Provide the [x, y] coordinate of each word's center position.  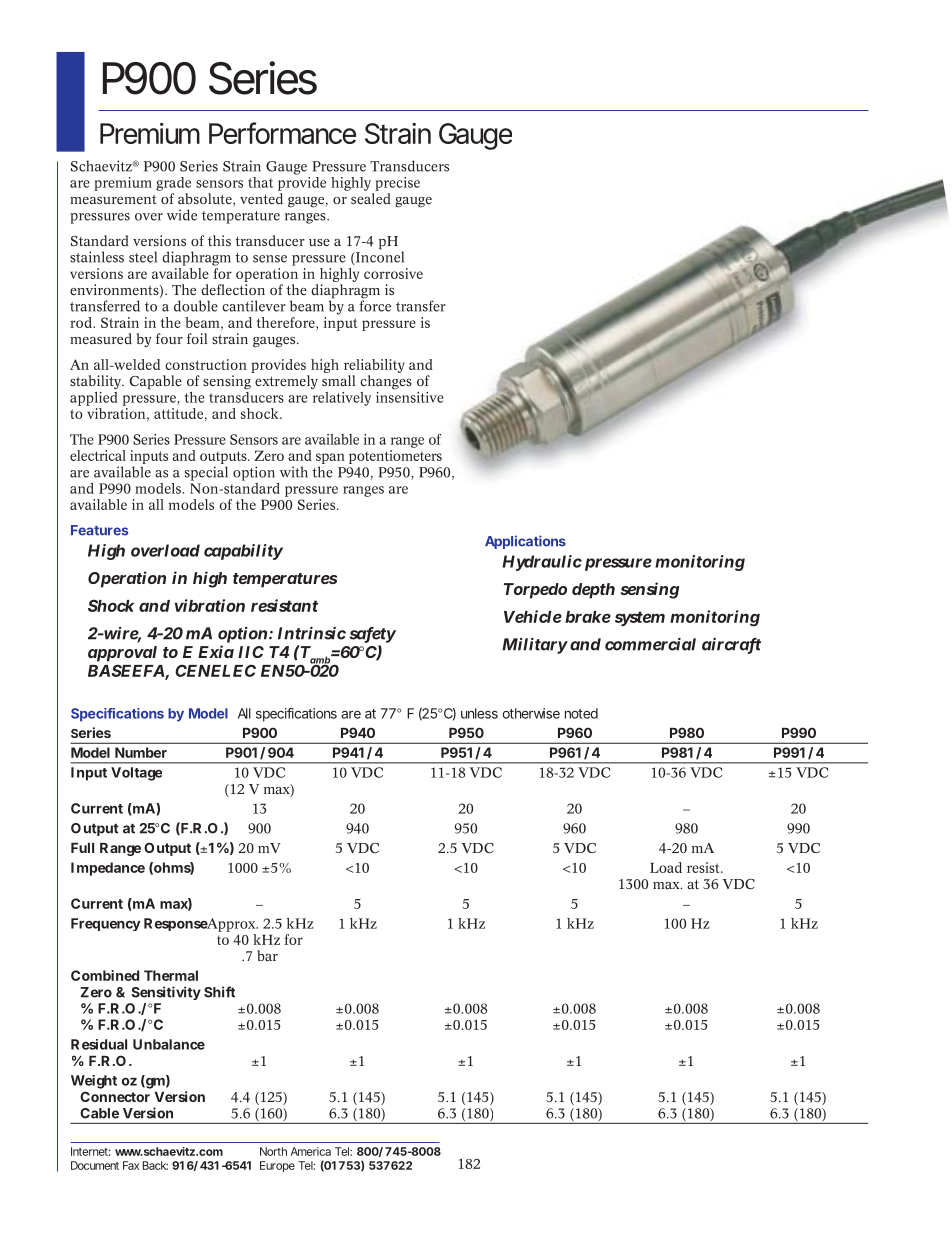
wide [182, 215]
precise [397, 184]
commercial [650, 644]
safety [372, 636]
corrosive [393, 273]
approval [122, 654]
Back [155, 1165]
